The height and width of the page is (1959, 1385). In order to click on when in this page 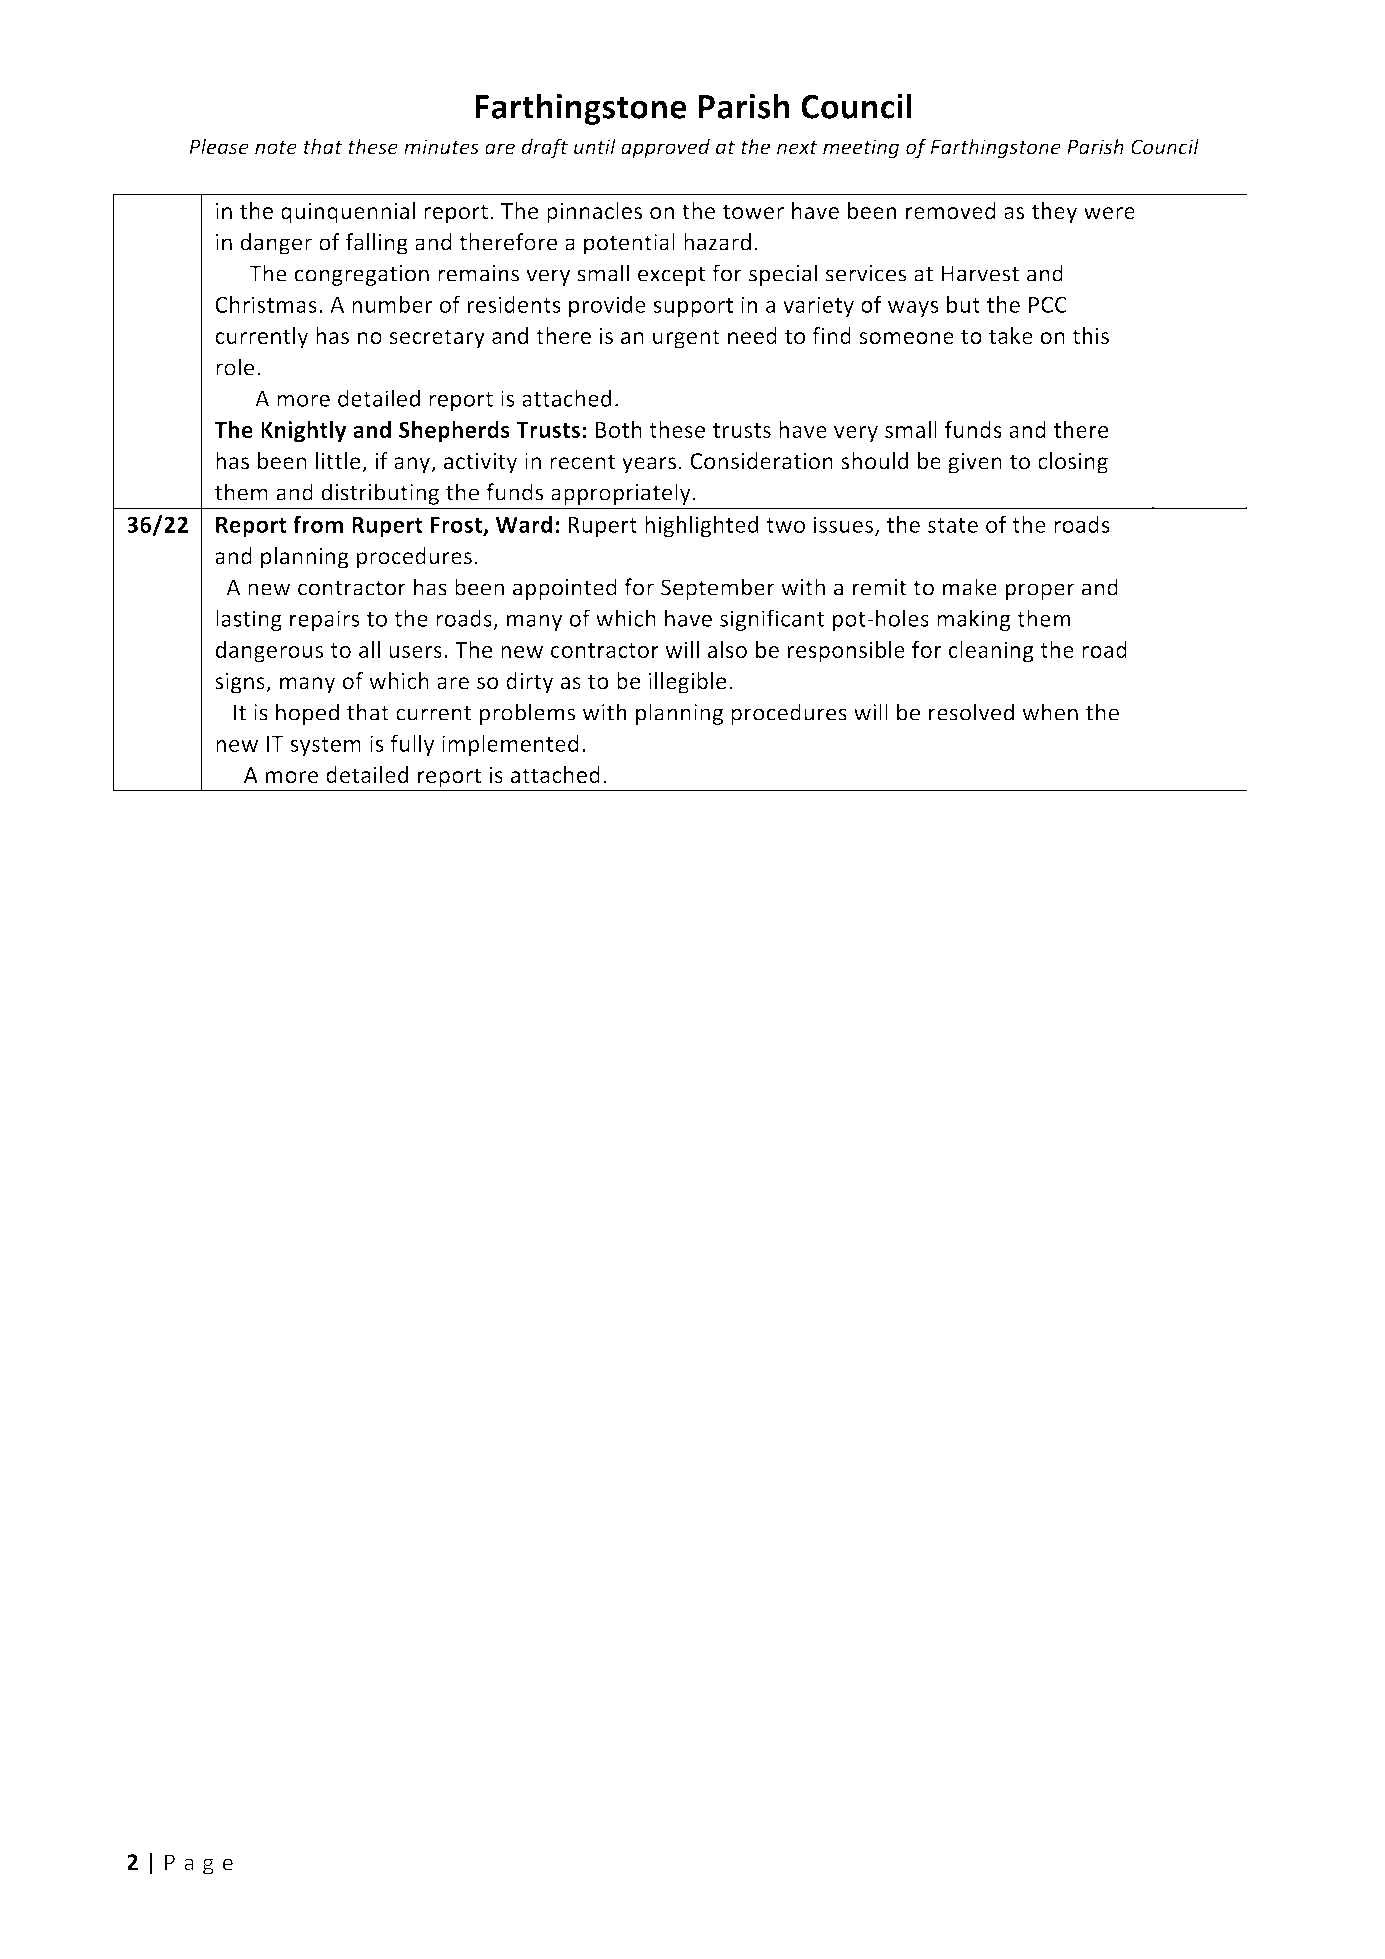, I will do `click(1050, 712)`.
